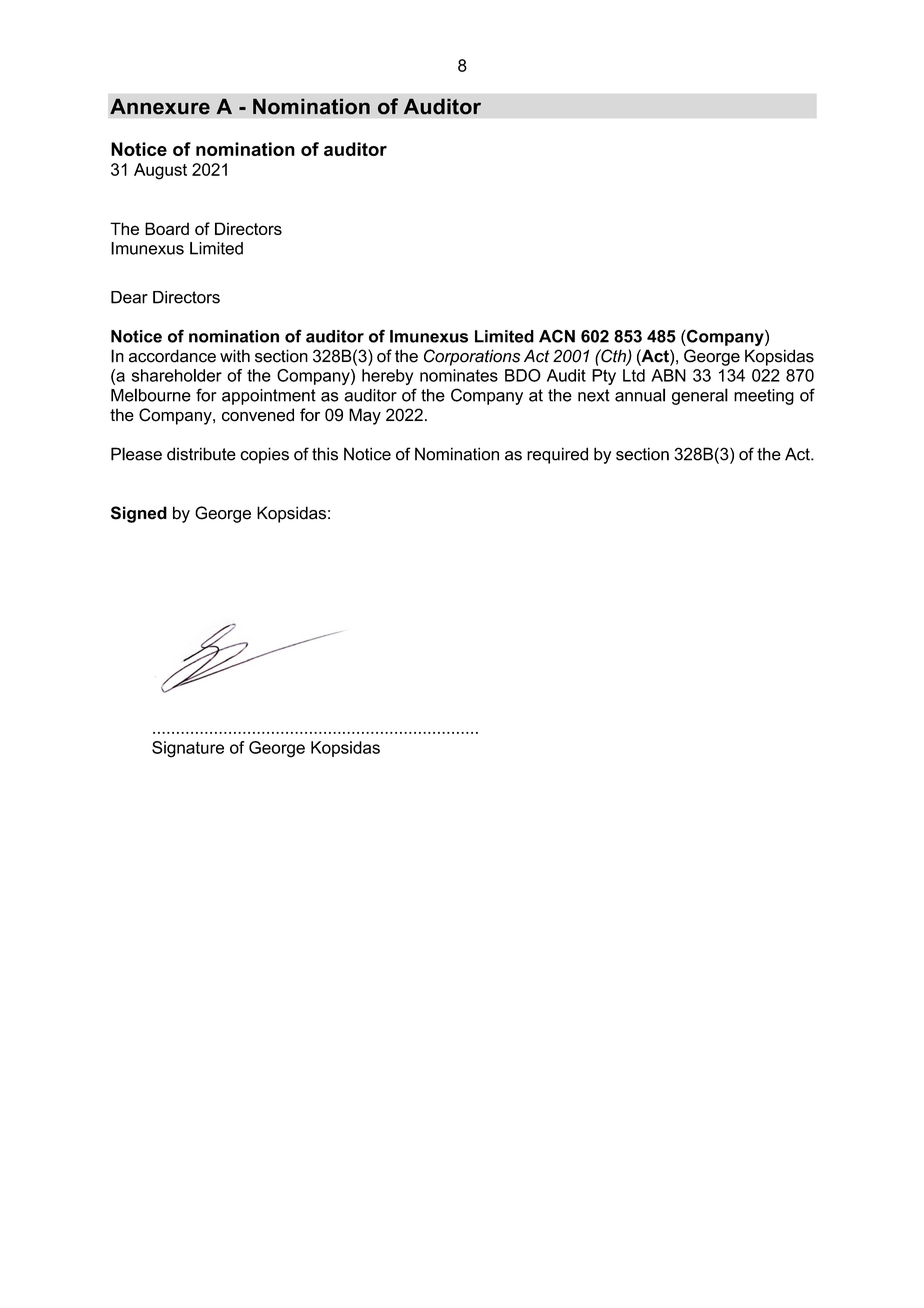 This screenshot has width=924, height=1308. Describe the element at coordinates (167, 228) in the screenshot. I see `Board` at that location.
